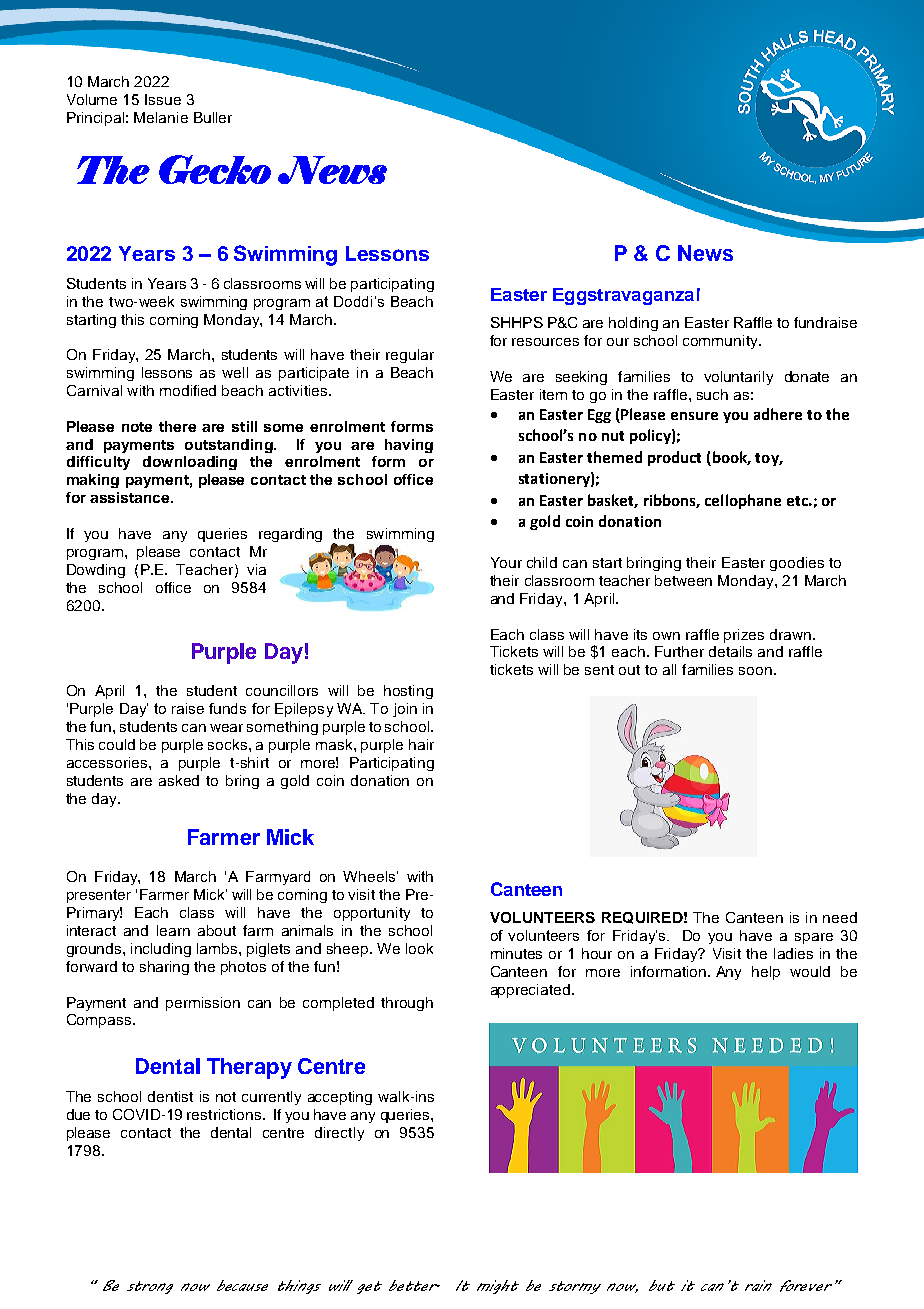 This screenshot has height=1309, width=924. Describe the element at coordinates (215, 169) in the screenshot. I see `Gecko` at that location.
